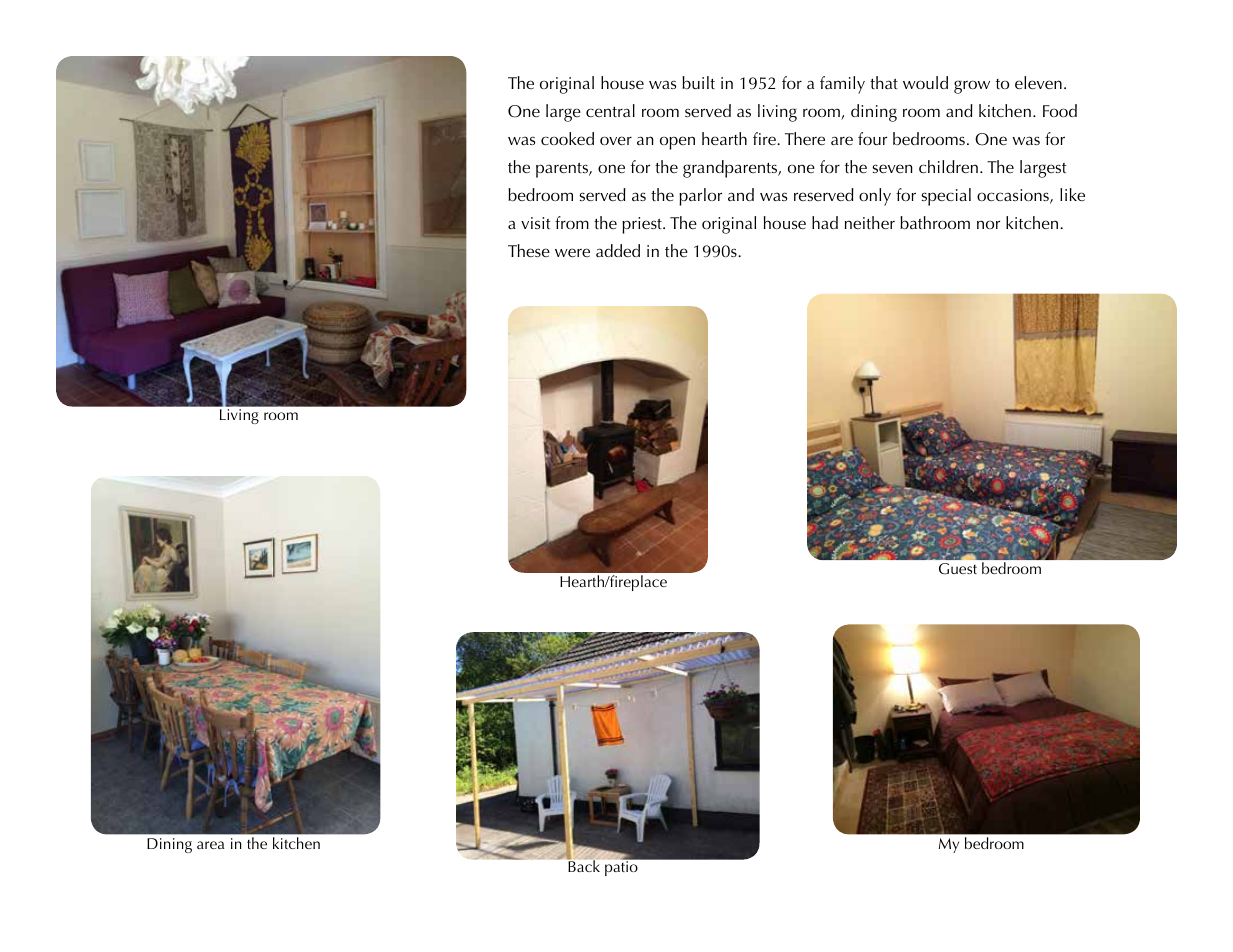 This screenshot has height=952, width=1233. Describe the element at coordinates (567, 138) in the screenshot. I see `cooked` at that location.
